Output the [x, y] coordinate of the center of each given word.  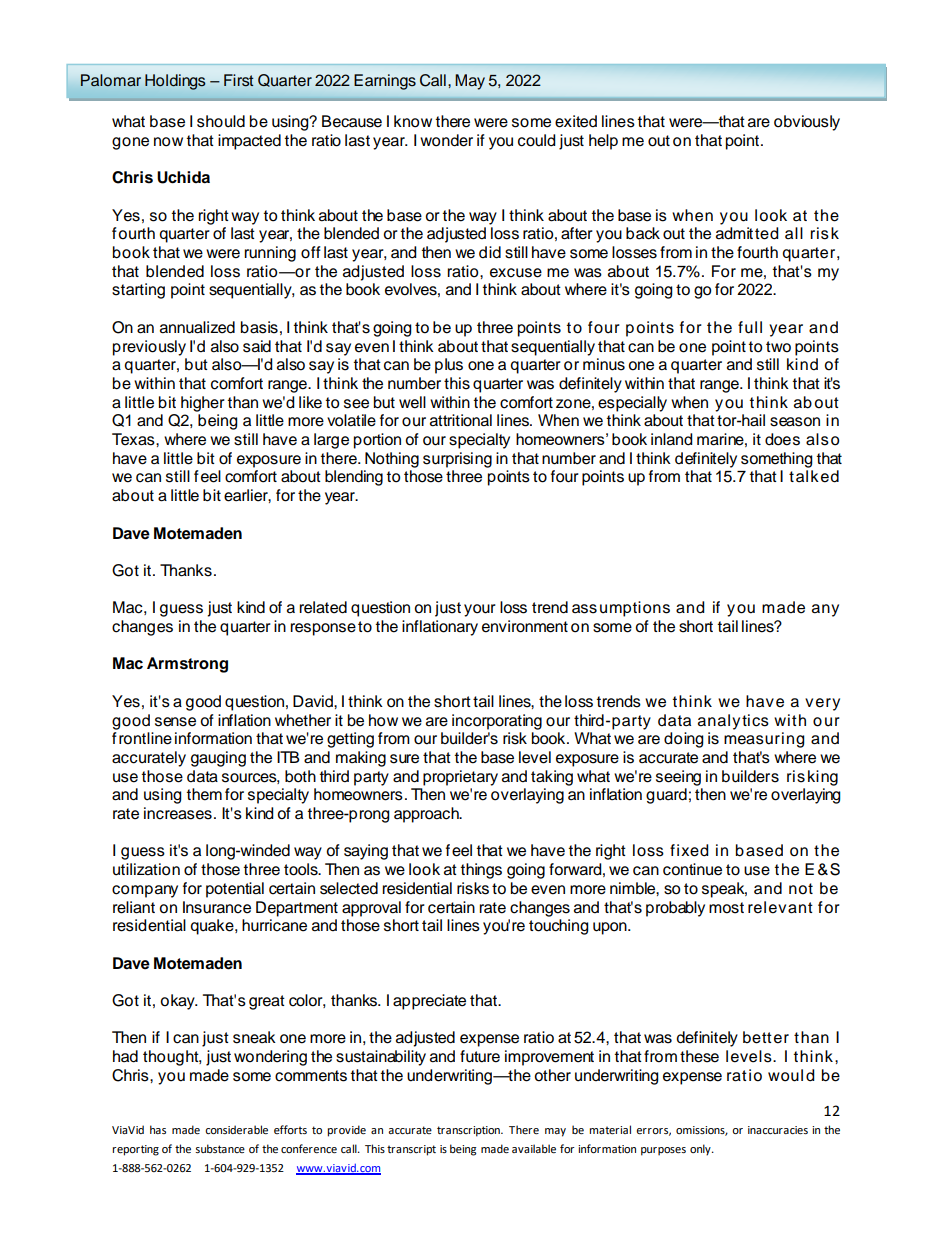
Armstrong [187, 665]
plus [449, 366]
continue [692, 869]
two [778, 347]
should [221, 121]
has [158, 1129]
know [413, 121]
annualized [197, 327]
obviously [807, 123]
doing [684, 740]
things [481, 871]
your [480, 610]
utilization [146, 869]
